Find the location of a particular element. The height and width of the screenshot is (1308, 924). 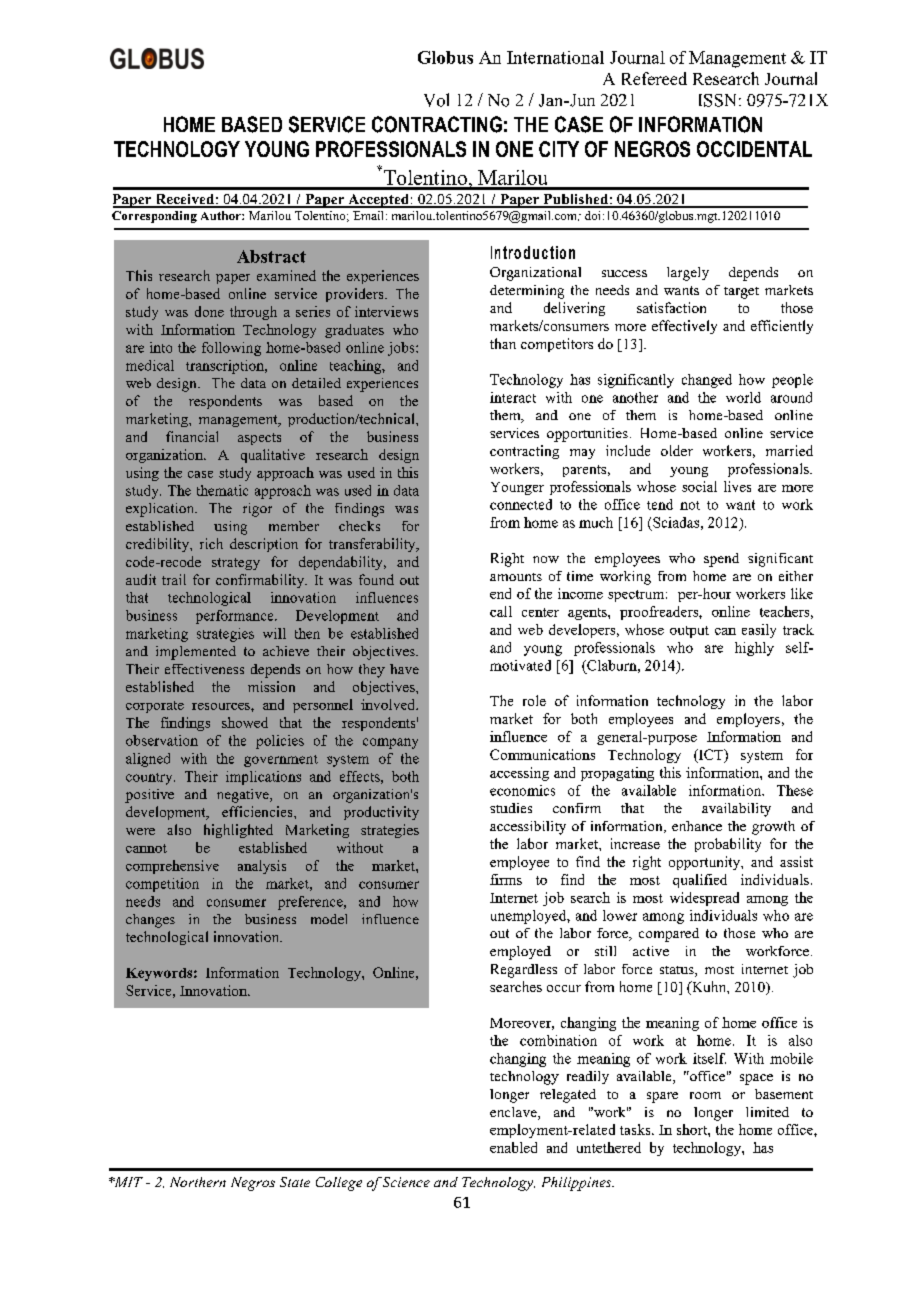

Author is located at coordinates (222, 215).
